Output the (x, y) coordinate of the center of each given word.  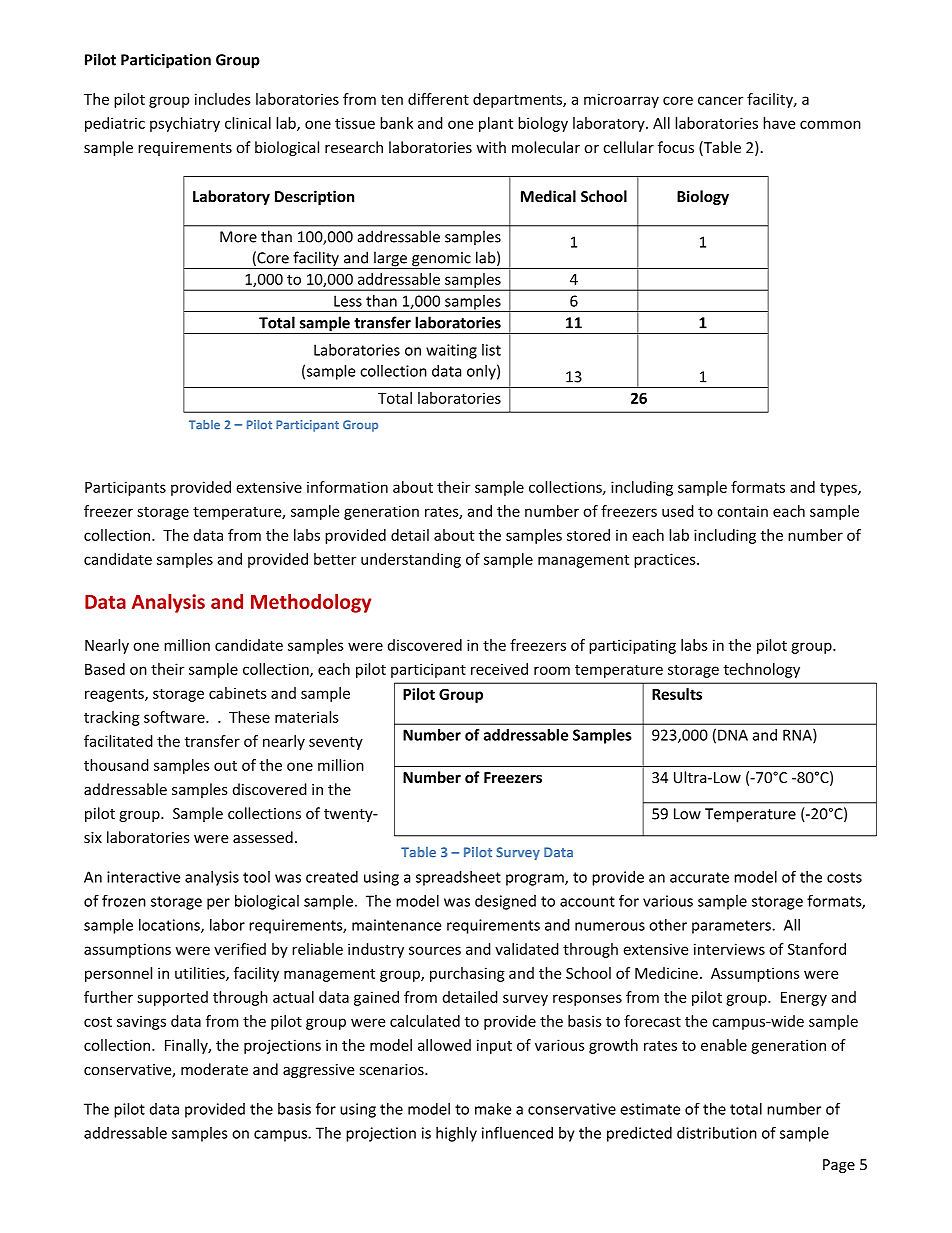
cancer (720, 100)
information (347, 487)
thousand (116, 765)
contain (742, 511)
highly (456, 1134)
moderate (214, 1069)
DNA (733, 735)
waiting (451, 351)
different (438, 99)
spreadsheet (458, 878)
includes (223, 99)
